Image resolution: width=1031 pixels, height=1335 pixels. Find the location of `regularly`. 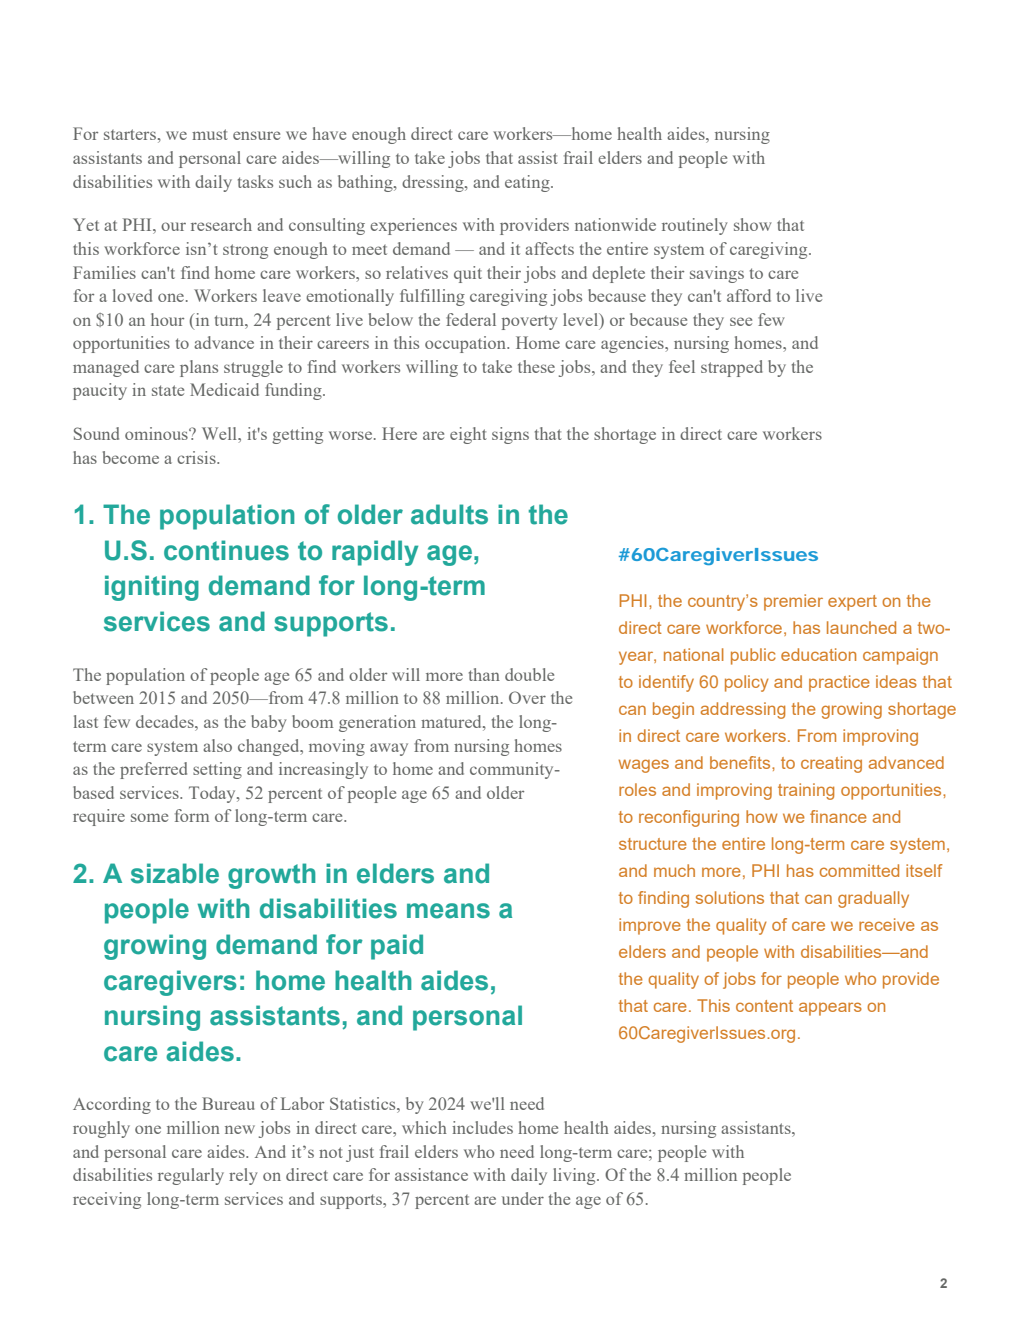

regularly is located at coordinates (191, 1176).
